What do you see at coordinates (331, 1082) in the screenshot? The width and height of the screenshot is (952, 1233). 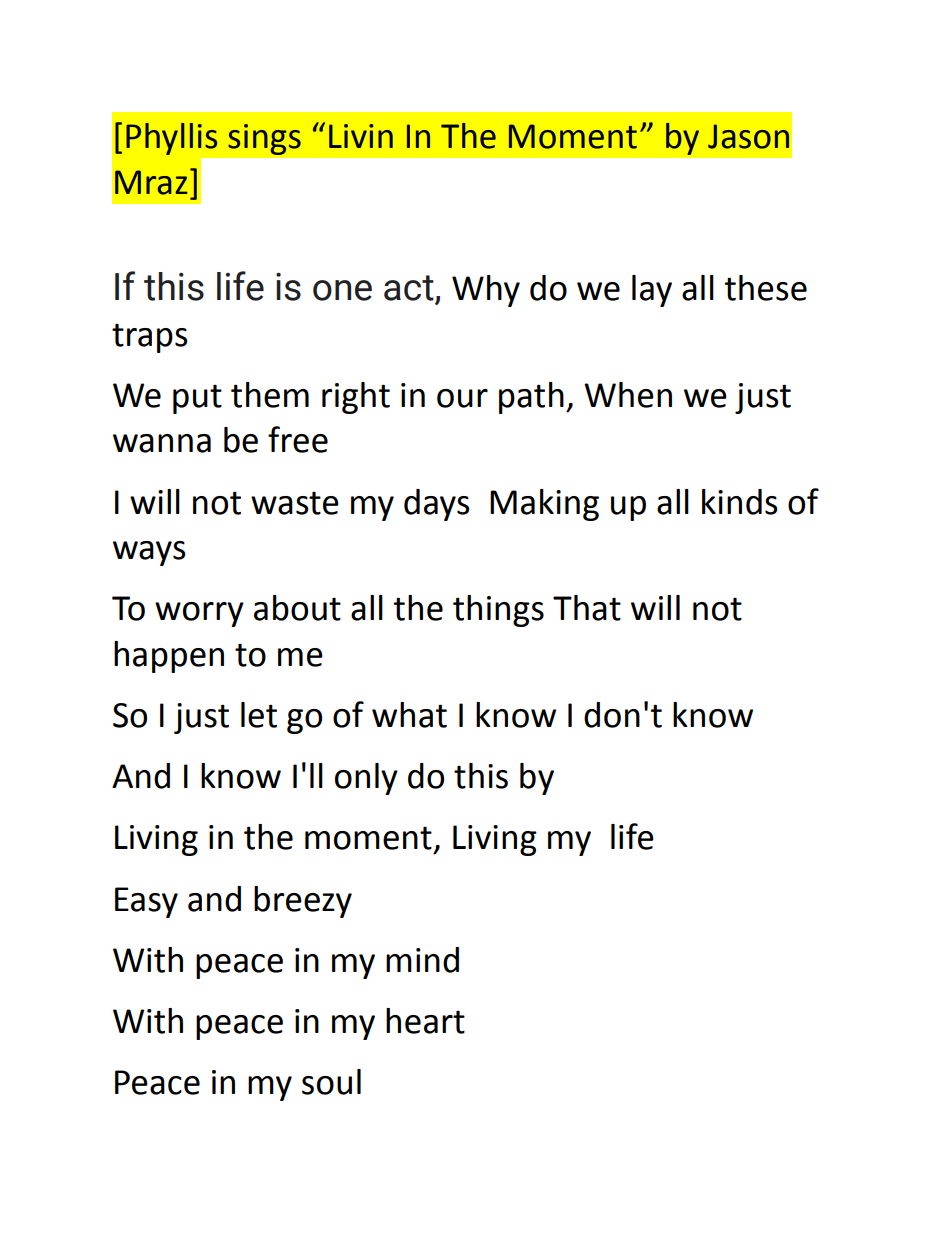 I see `soul` at bounding box center [331, 1082].
